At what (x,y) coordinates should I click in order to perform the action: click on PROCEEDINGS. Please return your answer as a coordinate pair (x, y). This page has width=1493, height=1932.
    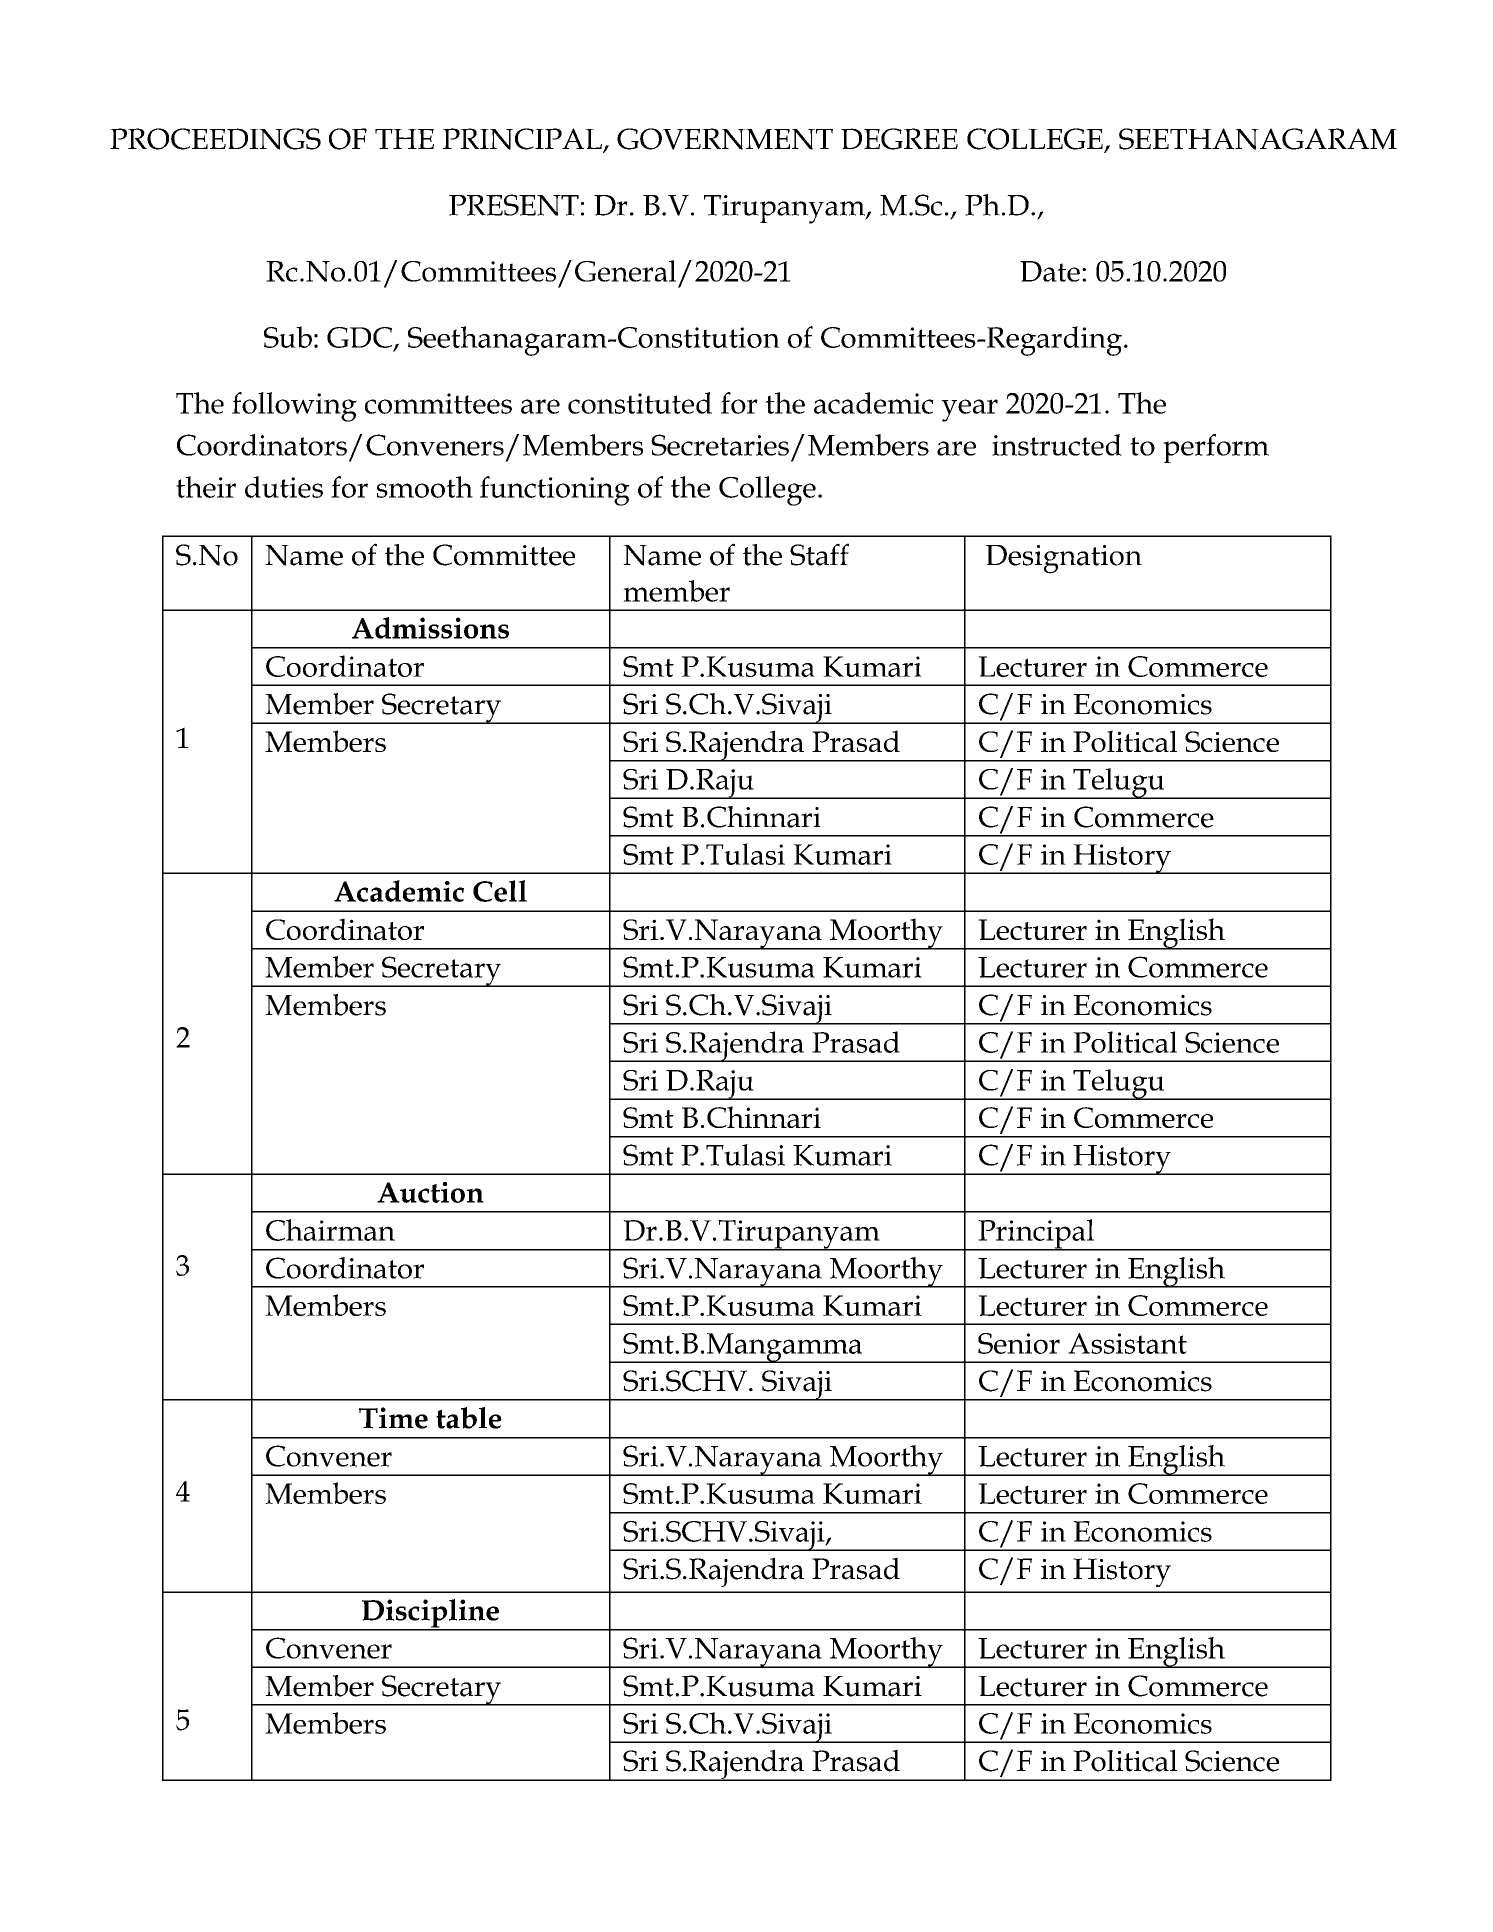
    Looking at the image, I should click on (215, 139).
